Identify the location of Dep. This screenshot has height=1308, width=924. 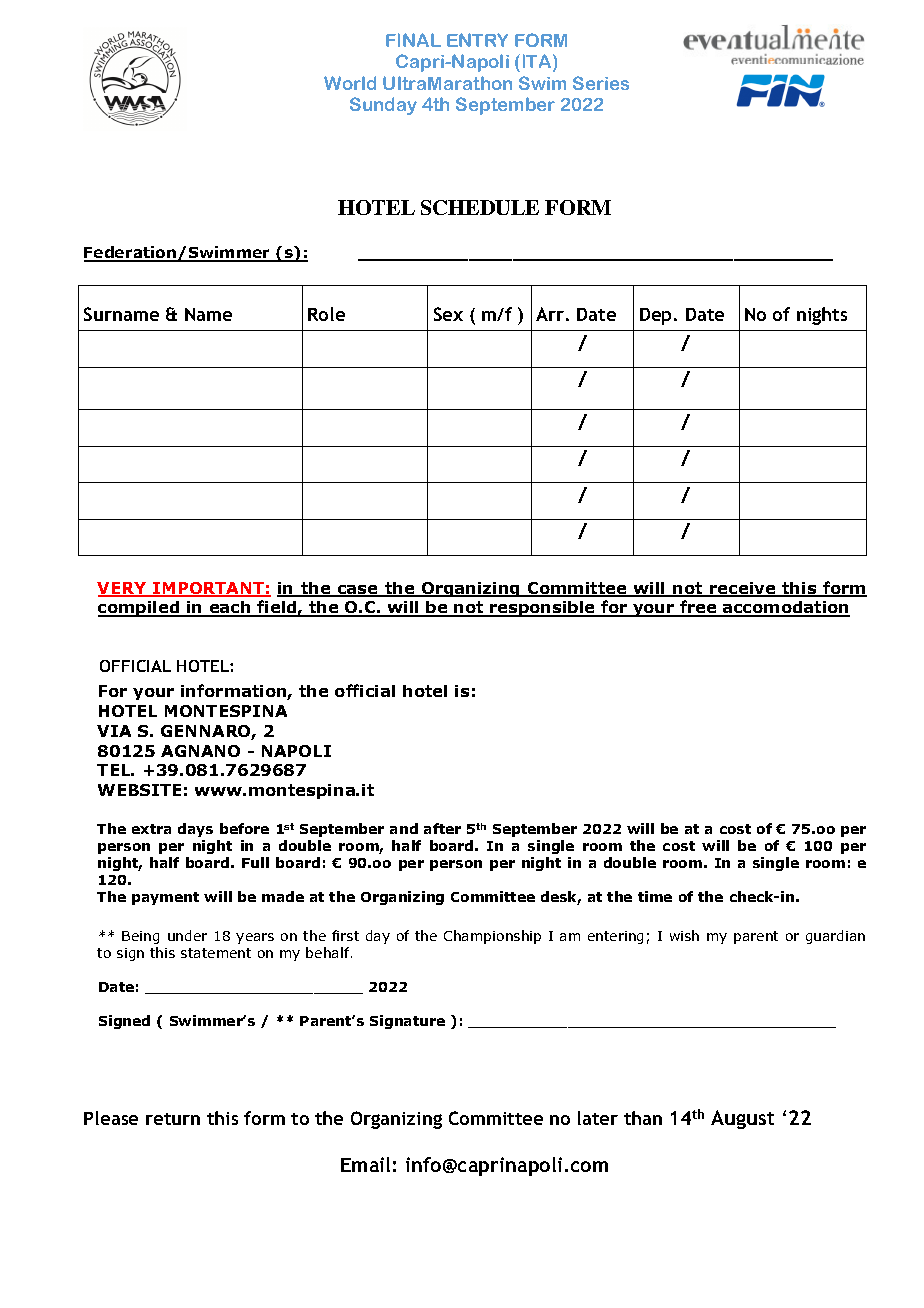
(655, 316).
